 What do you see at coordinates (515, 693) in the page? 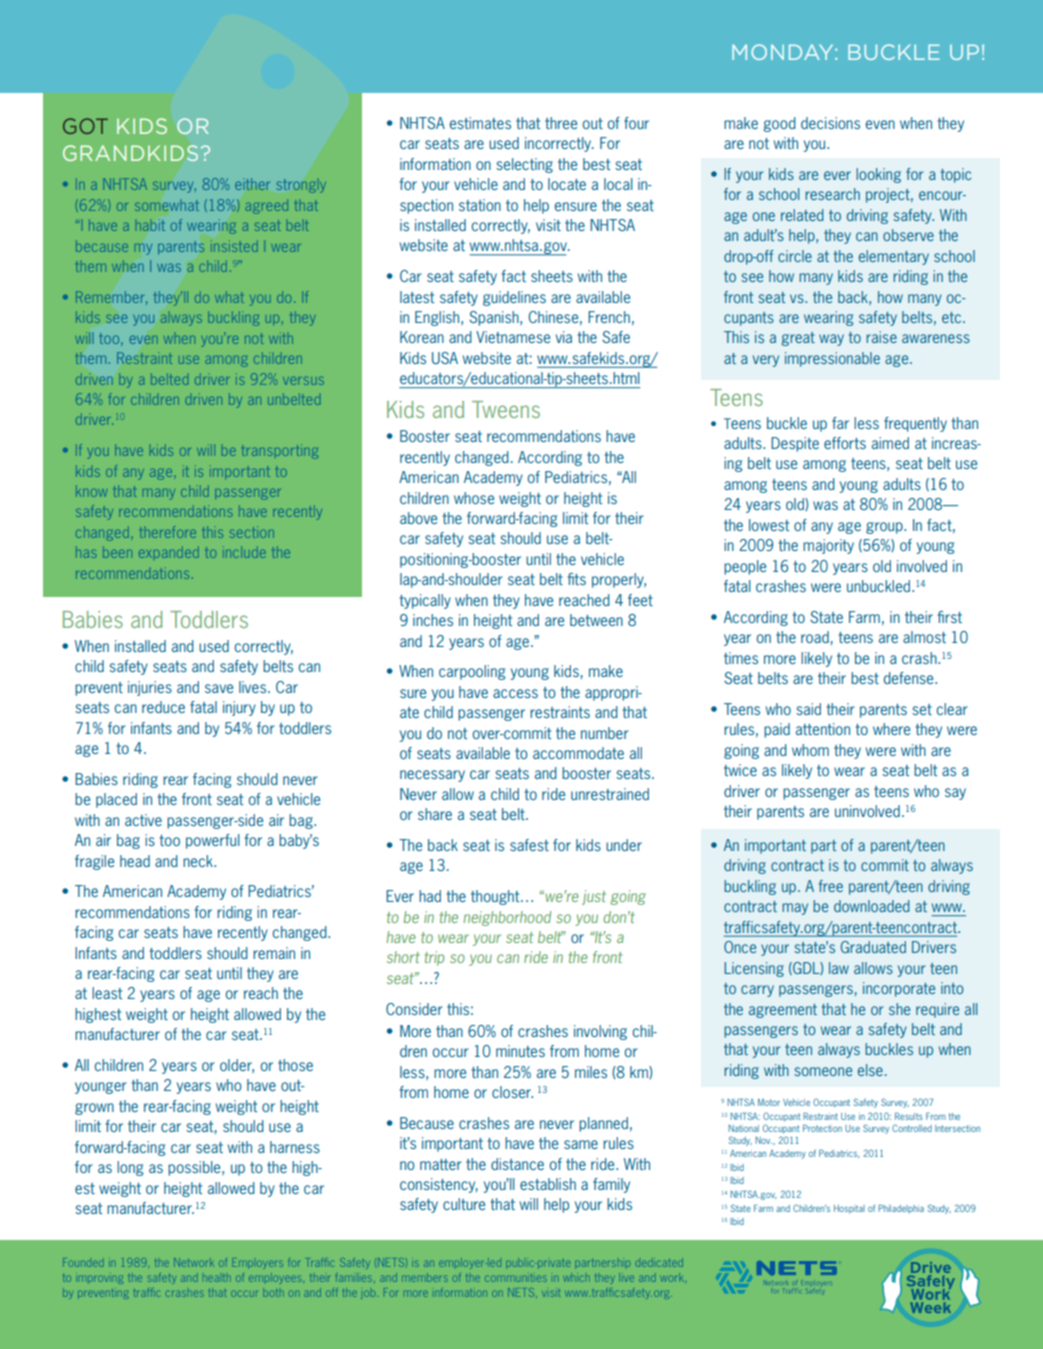
I see `access` at bounding box center [515, 693].
